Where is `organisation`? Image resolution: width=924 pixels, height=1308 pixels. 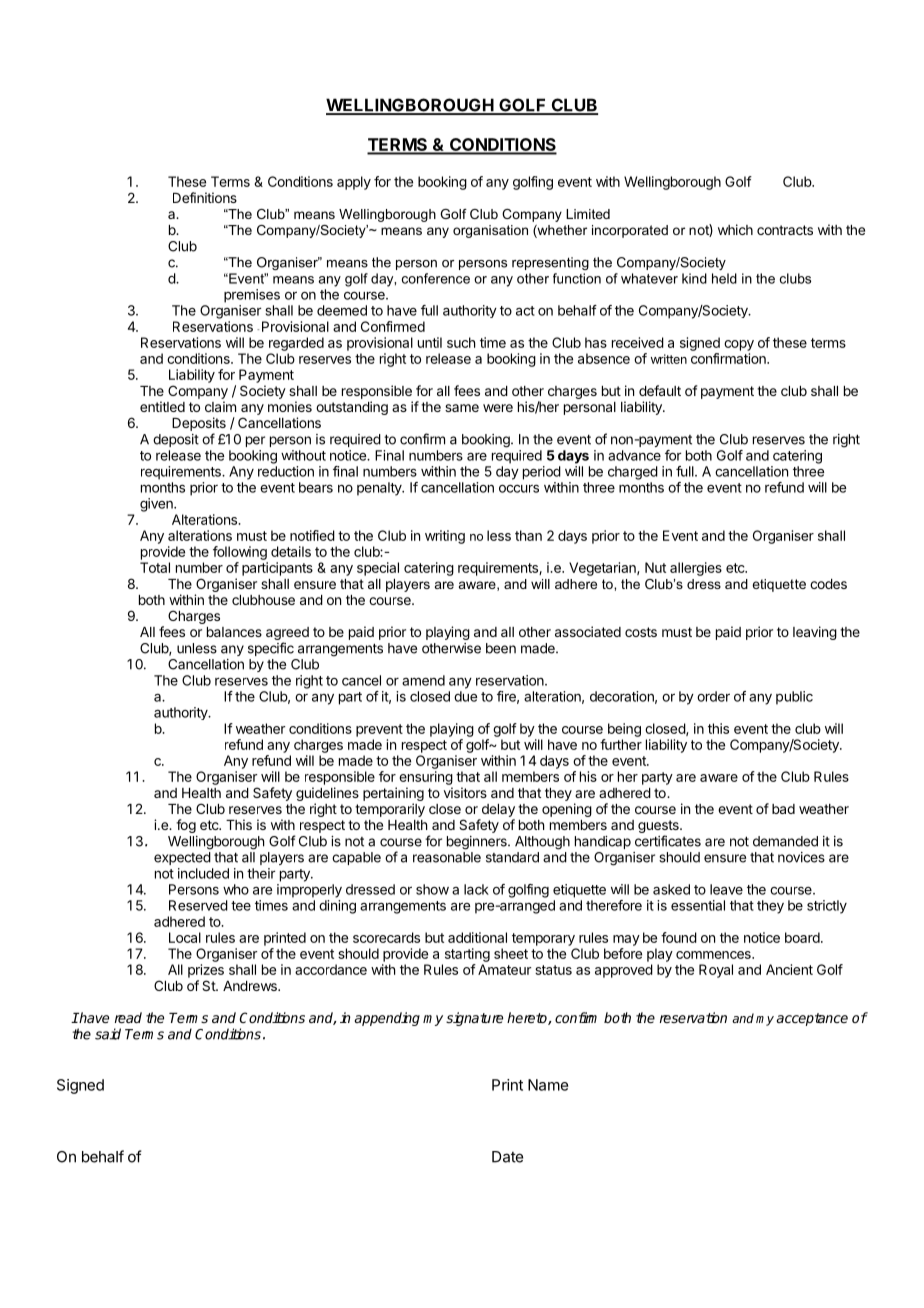 organisation is located at coordinates (490, 231).
